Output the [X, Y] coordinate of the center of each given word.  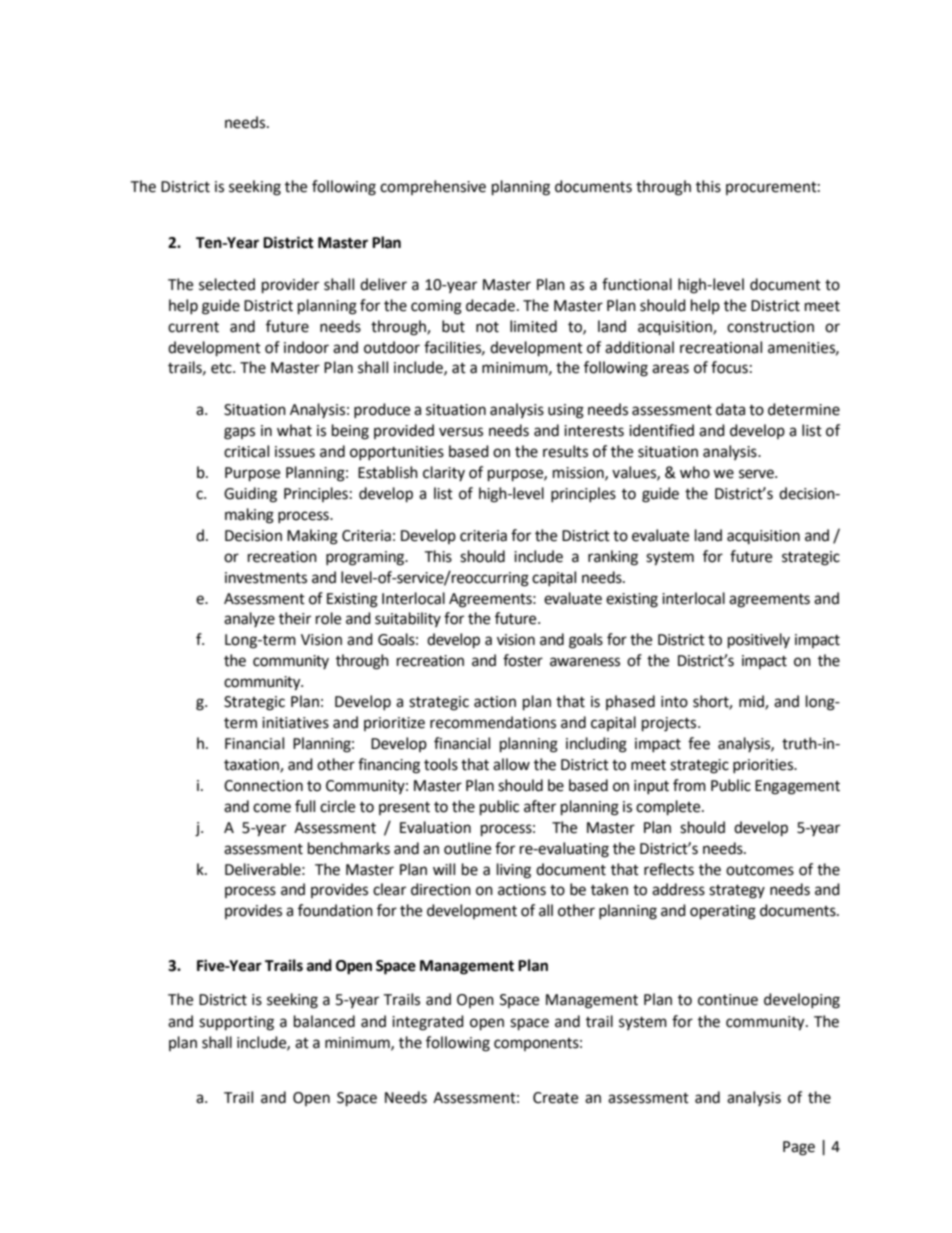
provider [290, 286]
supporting [236, 1023]
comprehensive [433, 187]
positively [759, 641]
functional [637, 284]
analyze [249, 619]
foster [523, 660]
